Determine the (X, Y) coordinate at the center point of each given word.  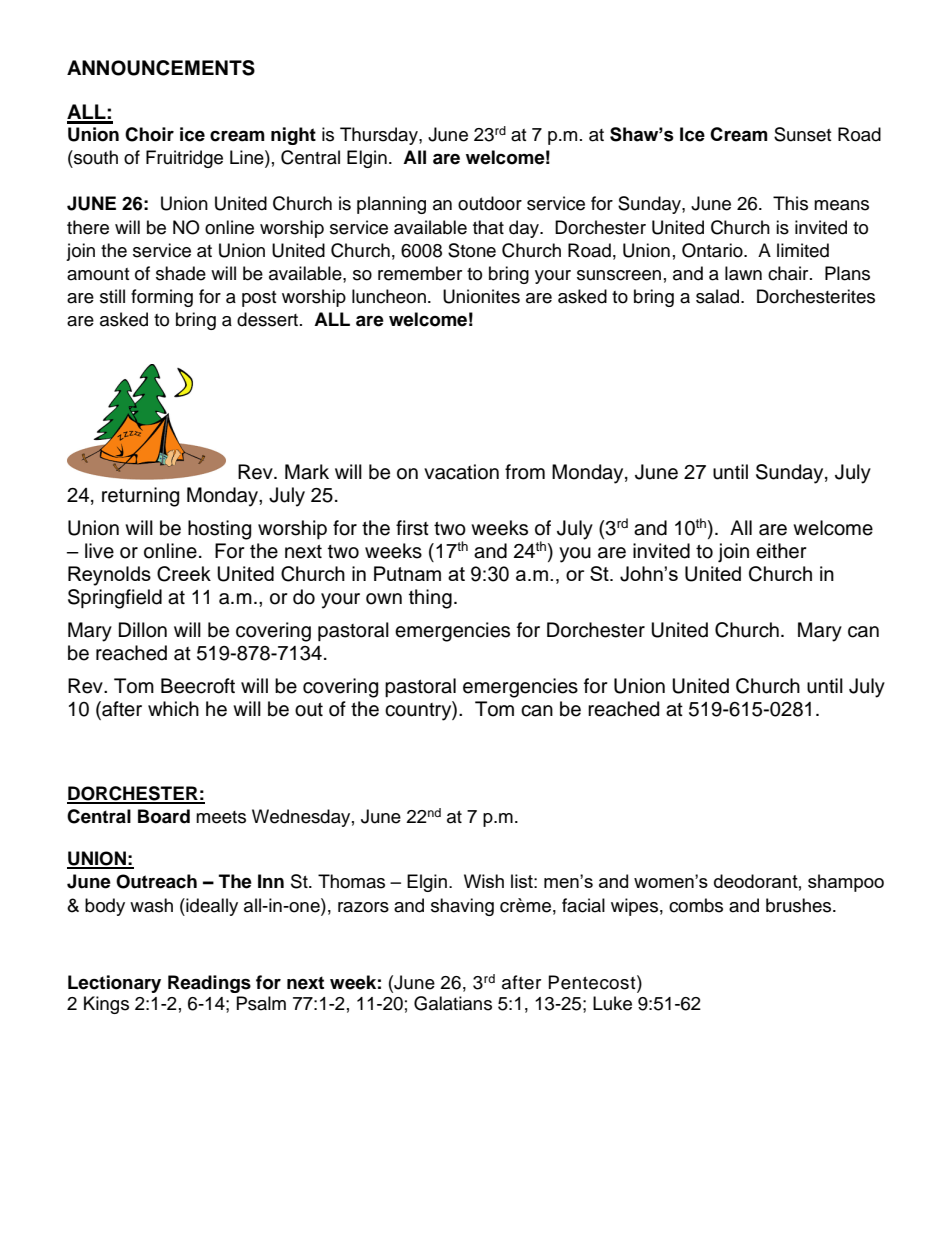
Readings (209, 984)
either (781, 551)
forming (162, 298)
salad (719, 296)
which (173, 709)
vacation (461, 472)
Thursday (380, 136)
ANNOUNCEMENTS (161, 68)
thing (430, 599)
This (790, 203)
